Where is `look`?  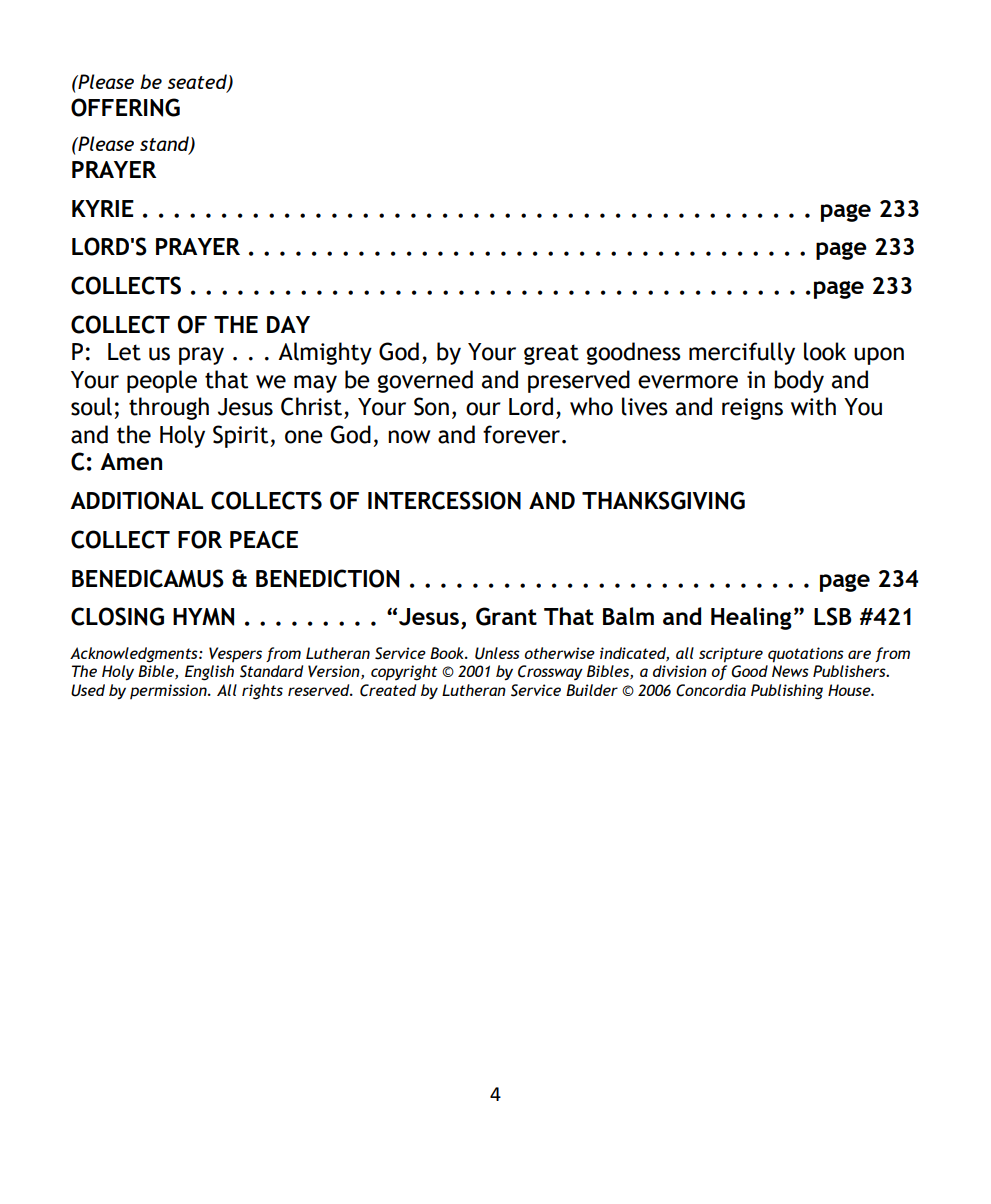
look is located at coordinates (825, 351).
